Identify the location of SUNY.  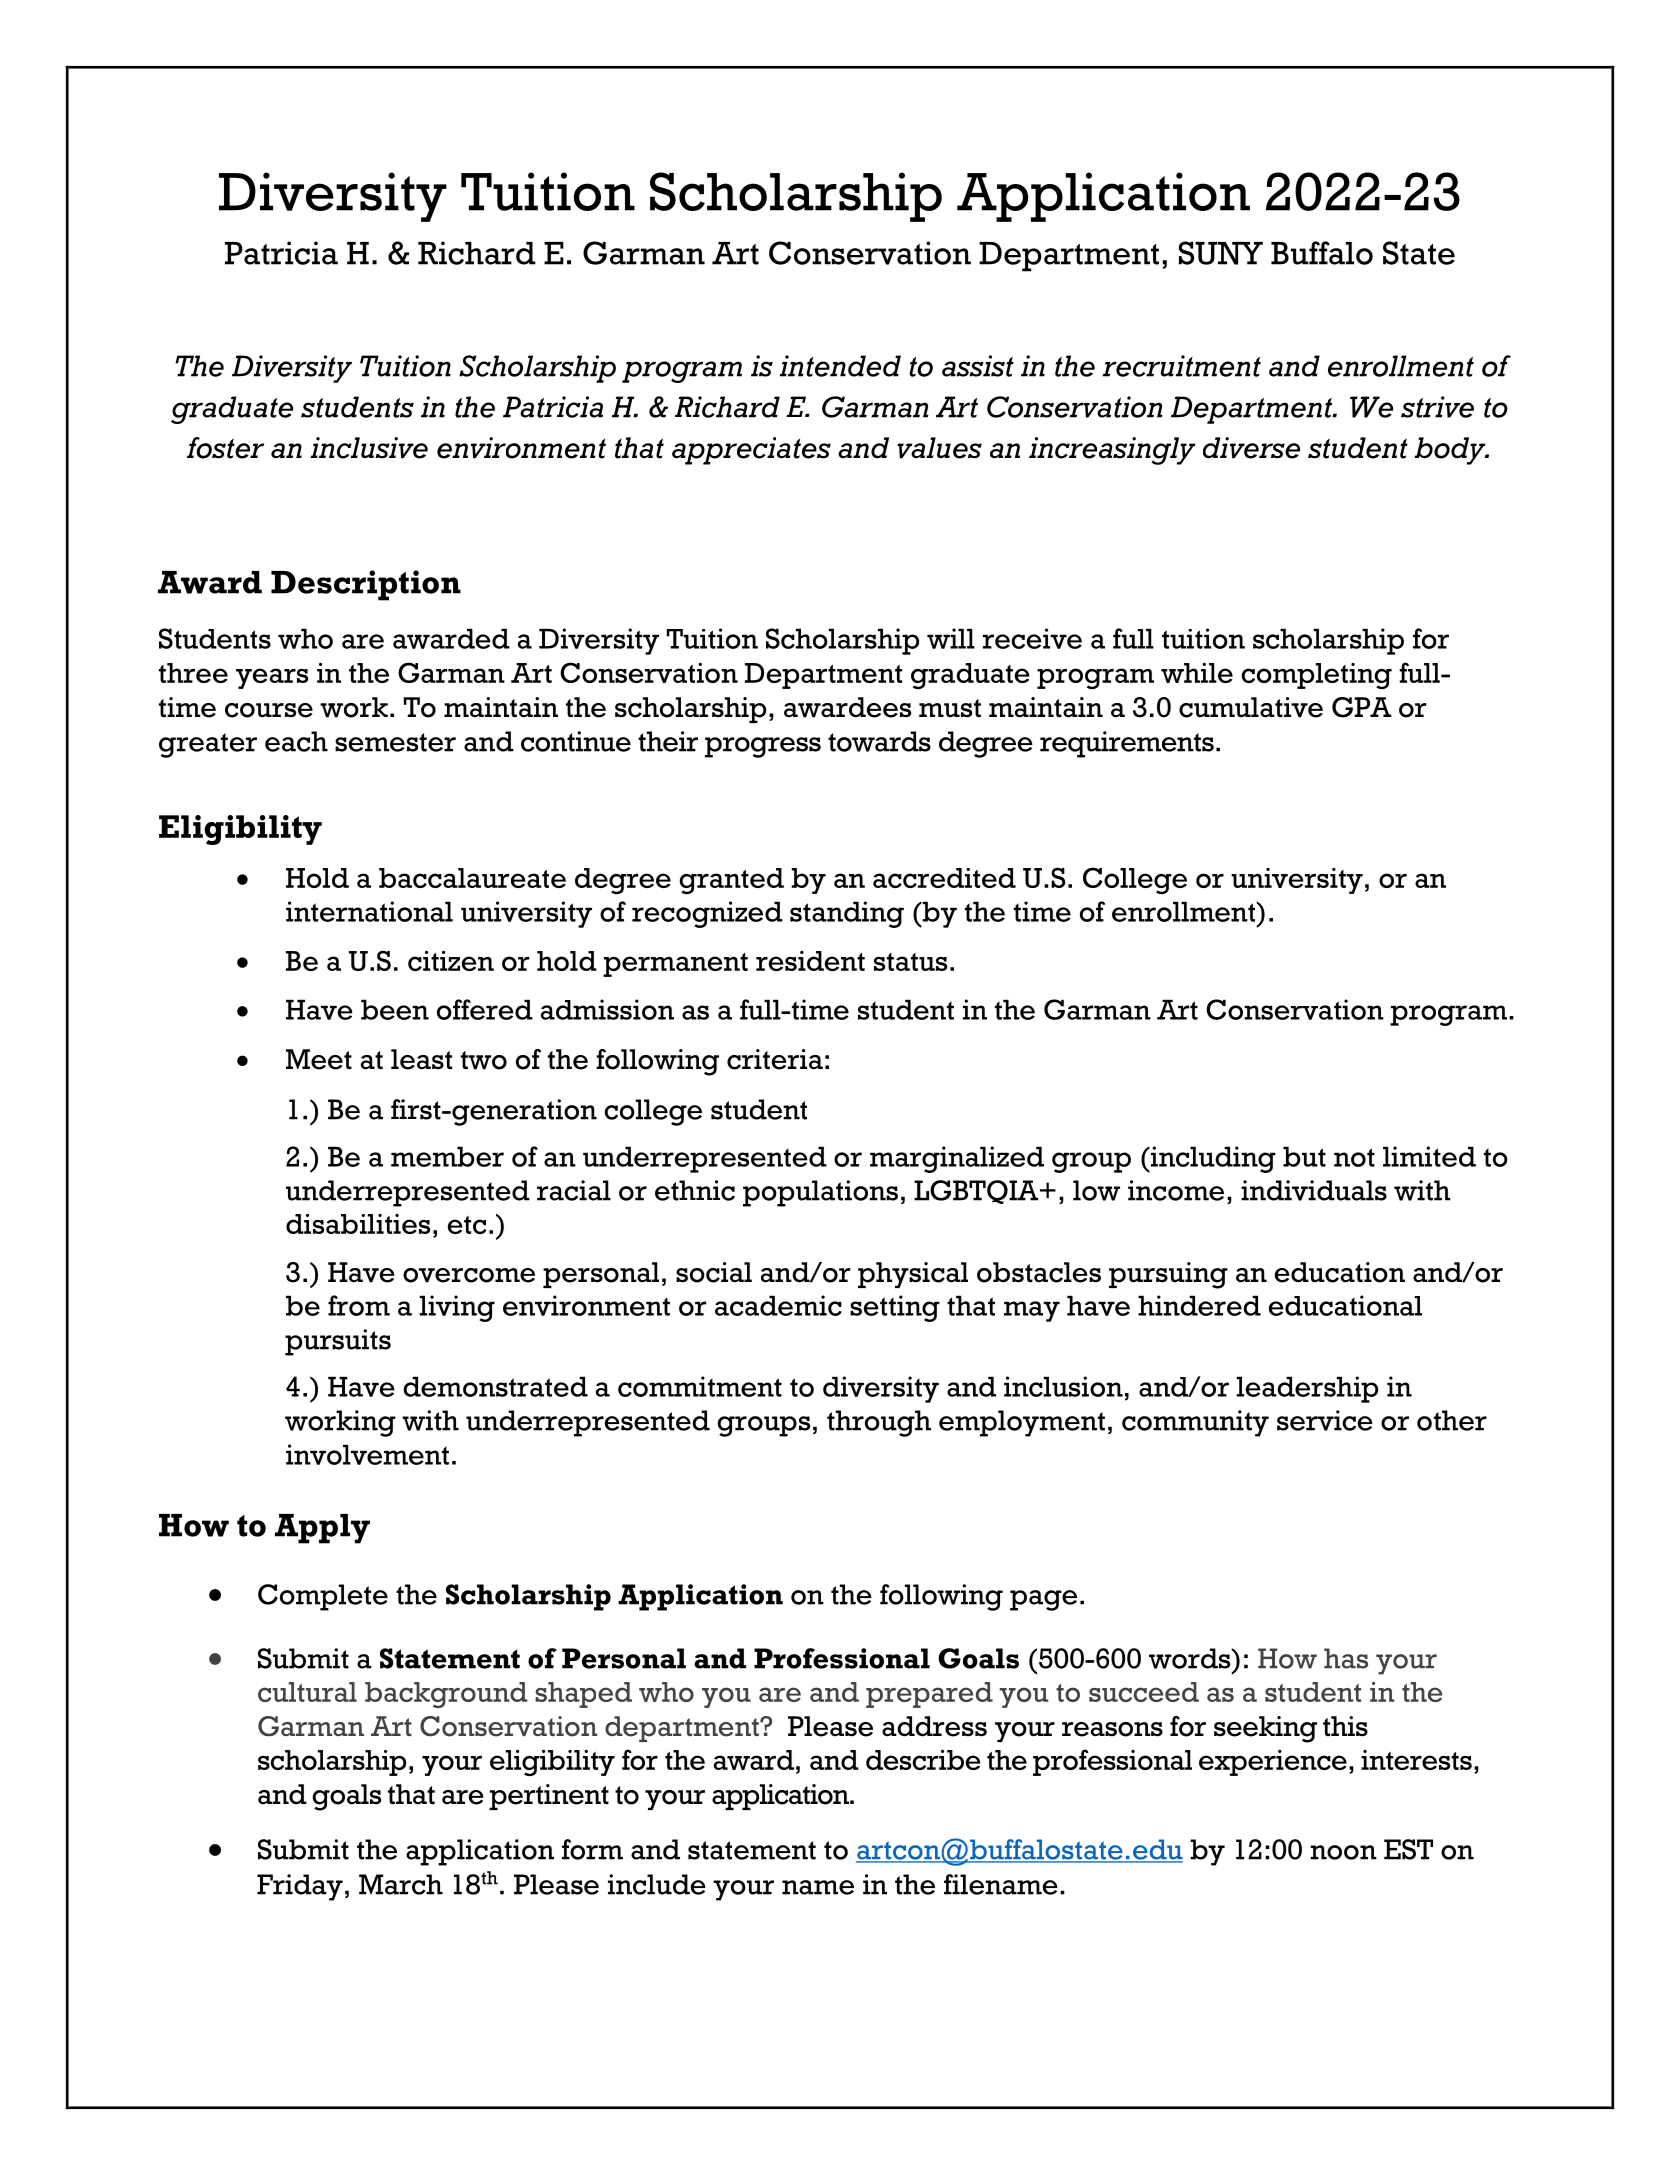
(1221, 253).
